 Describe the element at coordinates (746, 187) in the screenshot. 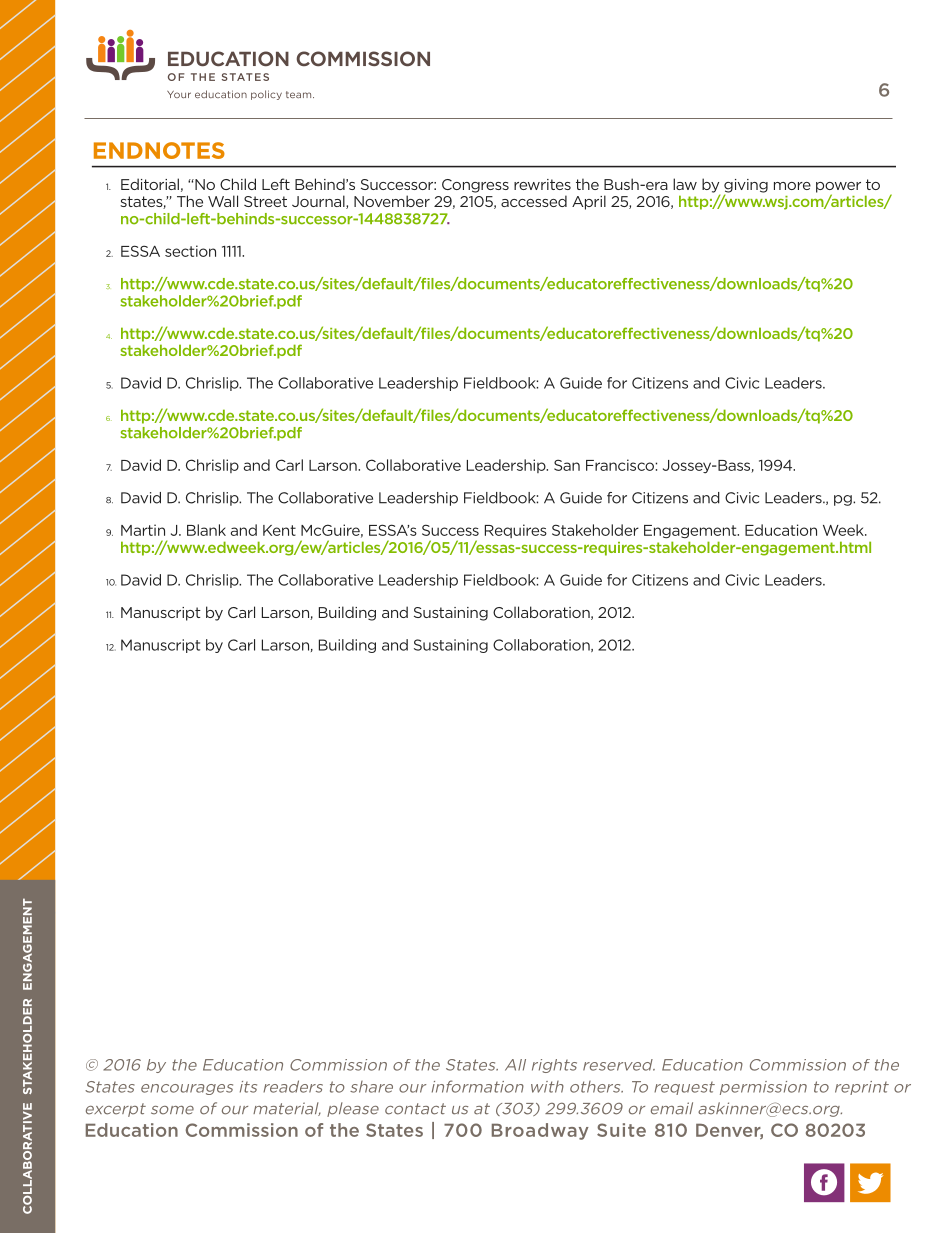

I see `giving` at that location.
